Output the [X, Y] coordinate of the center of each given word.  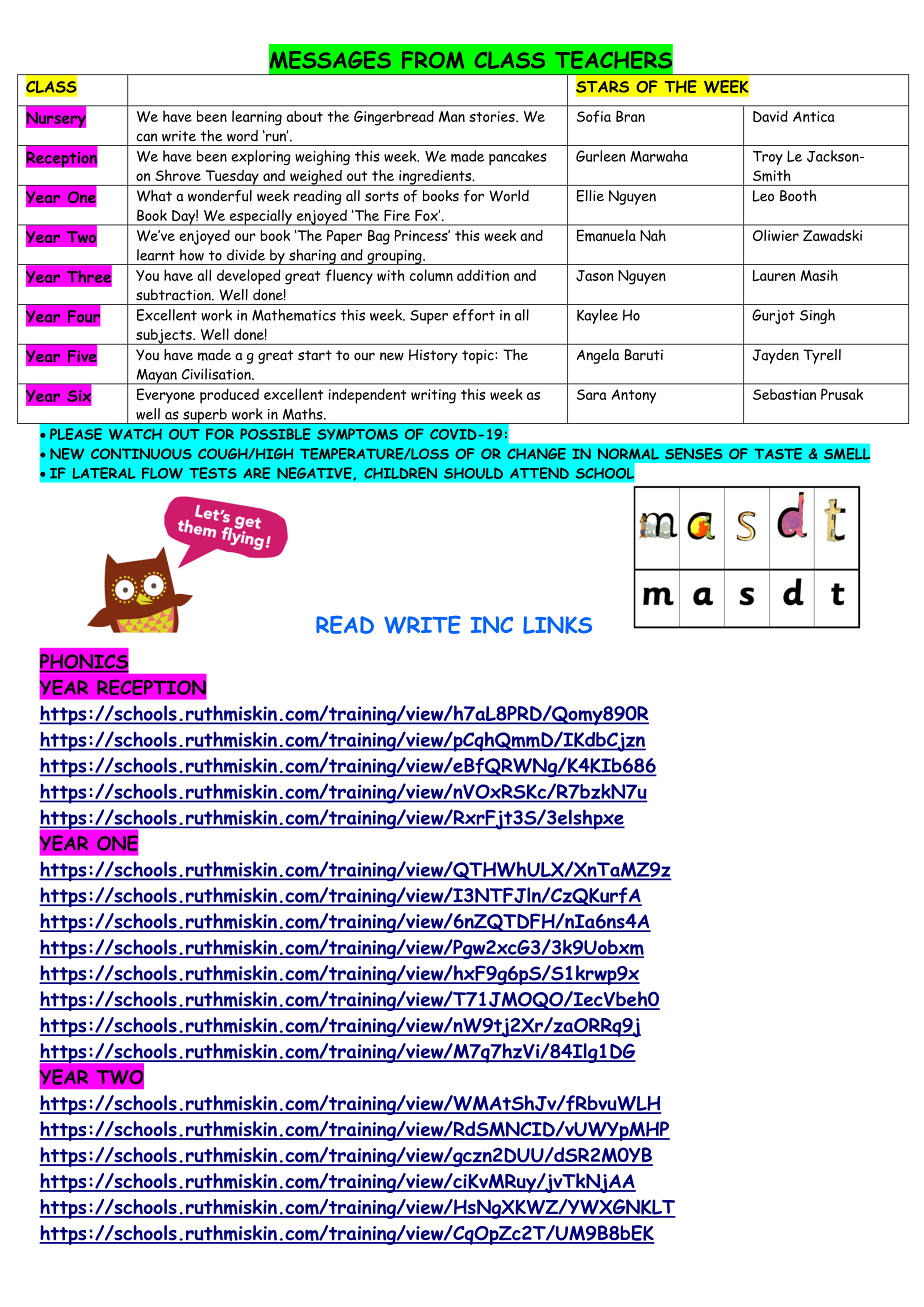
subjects [164, 337]
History [433, 356]
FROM [433, 60]
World [509, 196]
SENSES [694, 454]
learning [257, 118]
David [770, 116]
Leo [763, 196]
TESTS [213, 473]
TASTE [778, 454]
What [154, 196]
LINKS [557, 625]
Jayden [776, 356]
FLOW [162, 473]
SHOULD [473, 473]
